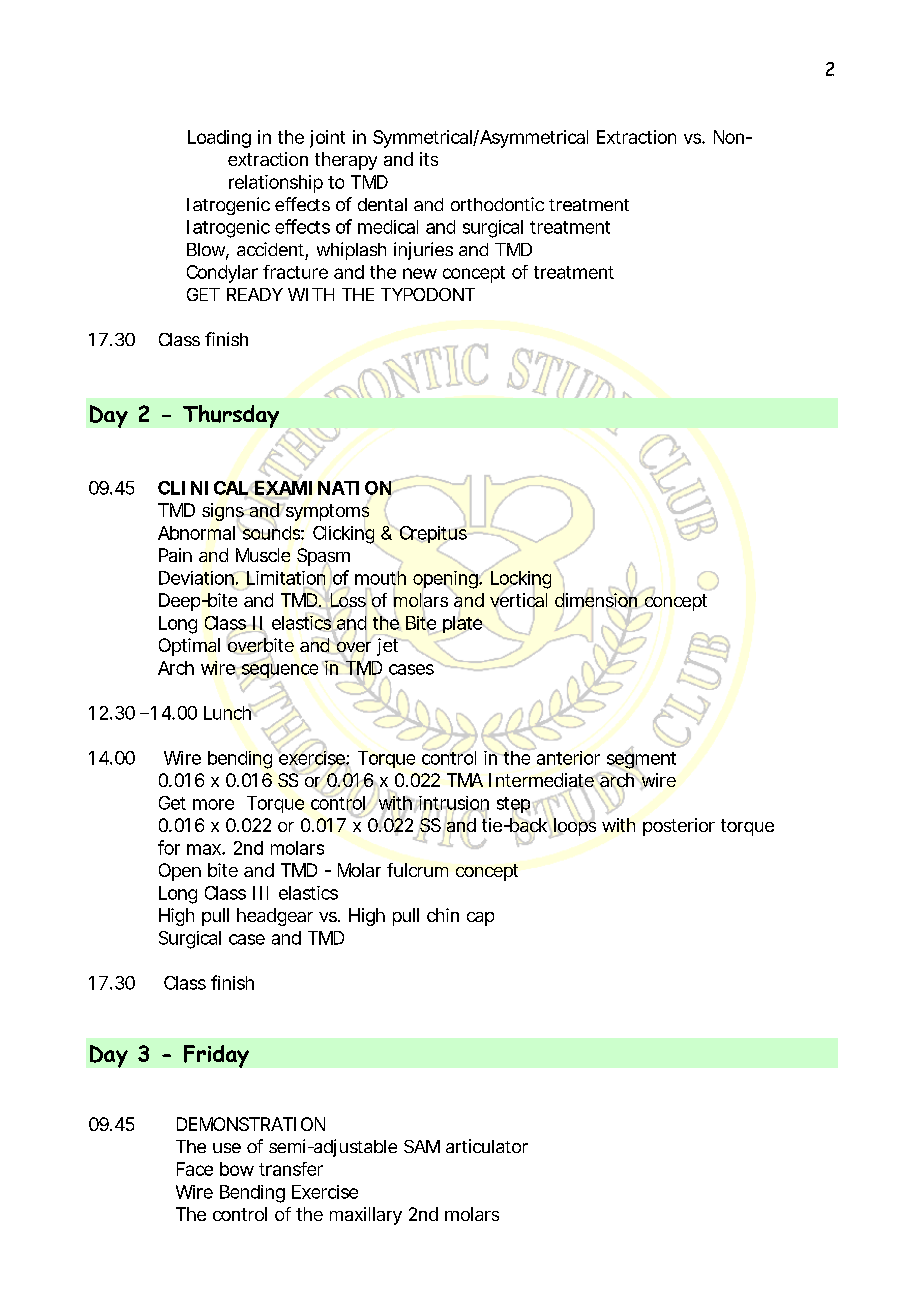 The image size is (924, 1308). Describe the element at coordinates (237, 1169) in the screenshot. I see `bow` at that location.
